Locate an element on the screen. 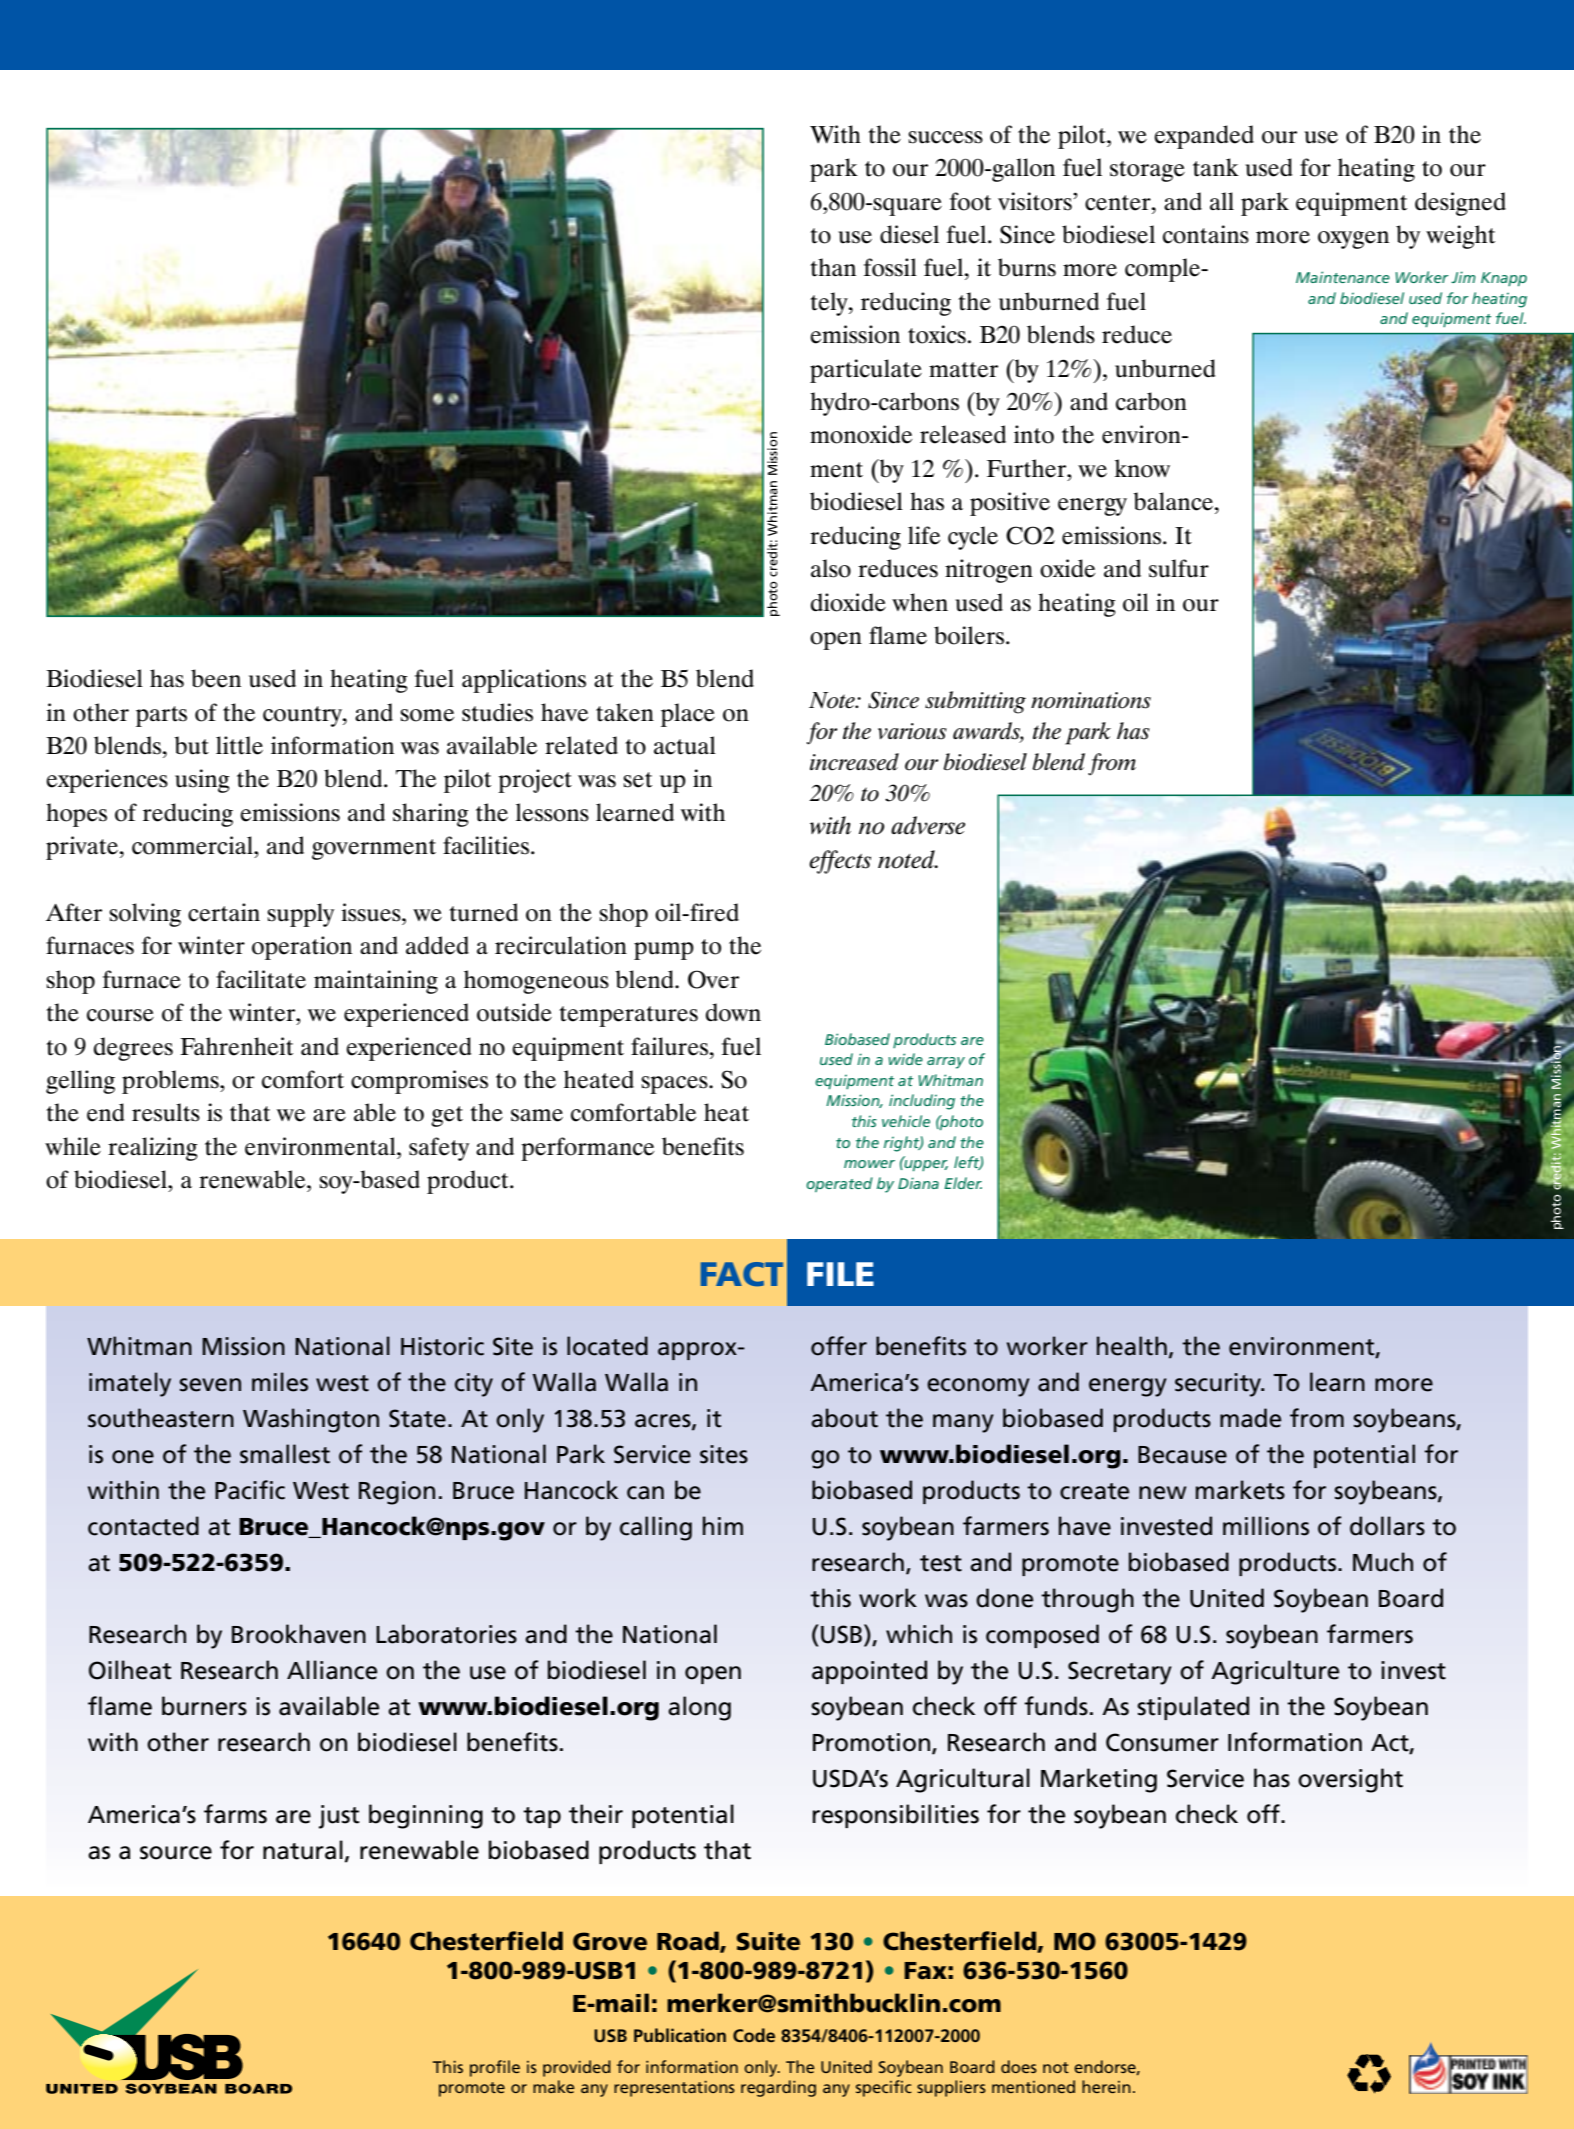 This screenshot has height=2129, width=1574. oxygen is located at coordinates (1353, 240).
